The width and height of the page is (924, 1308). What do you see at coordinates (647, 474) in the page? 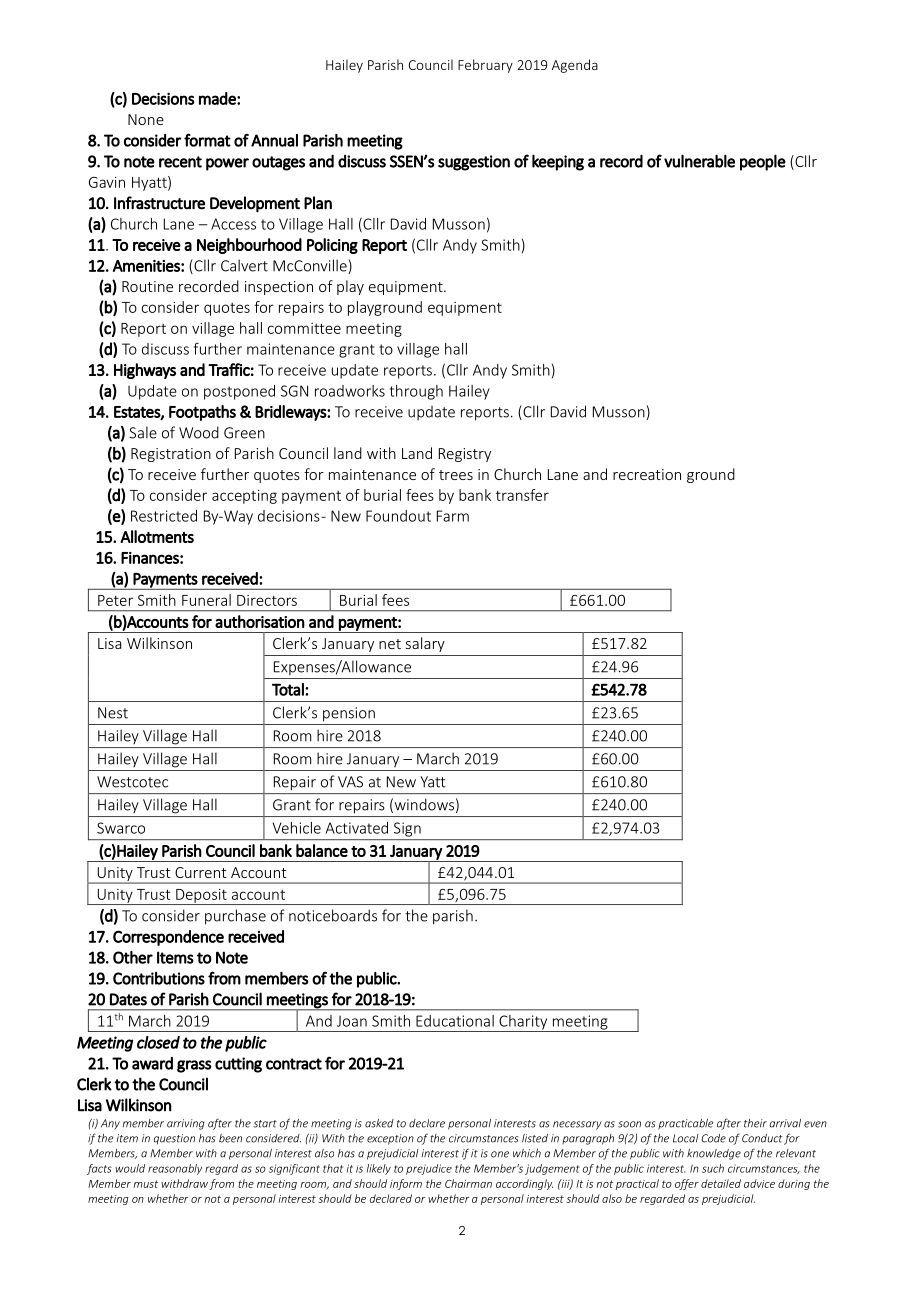
I see `recreation` at bounding box center [647, 474].
